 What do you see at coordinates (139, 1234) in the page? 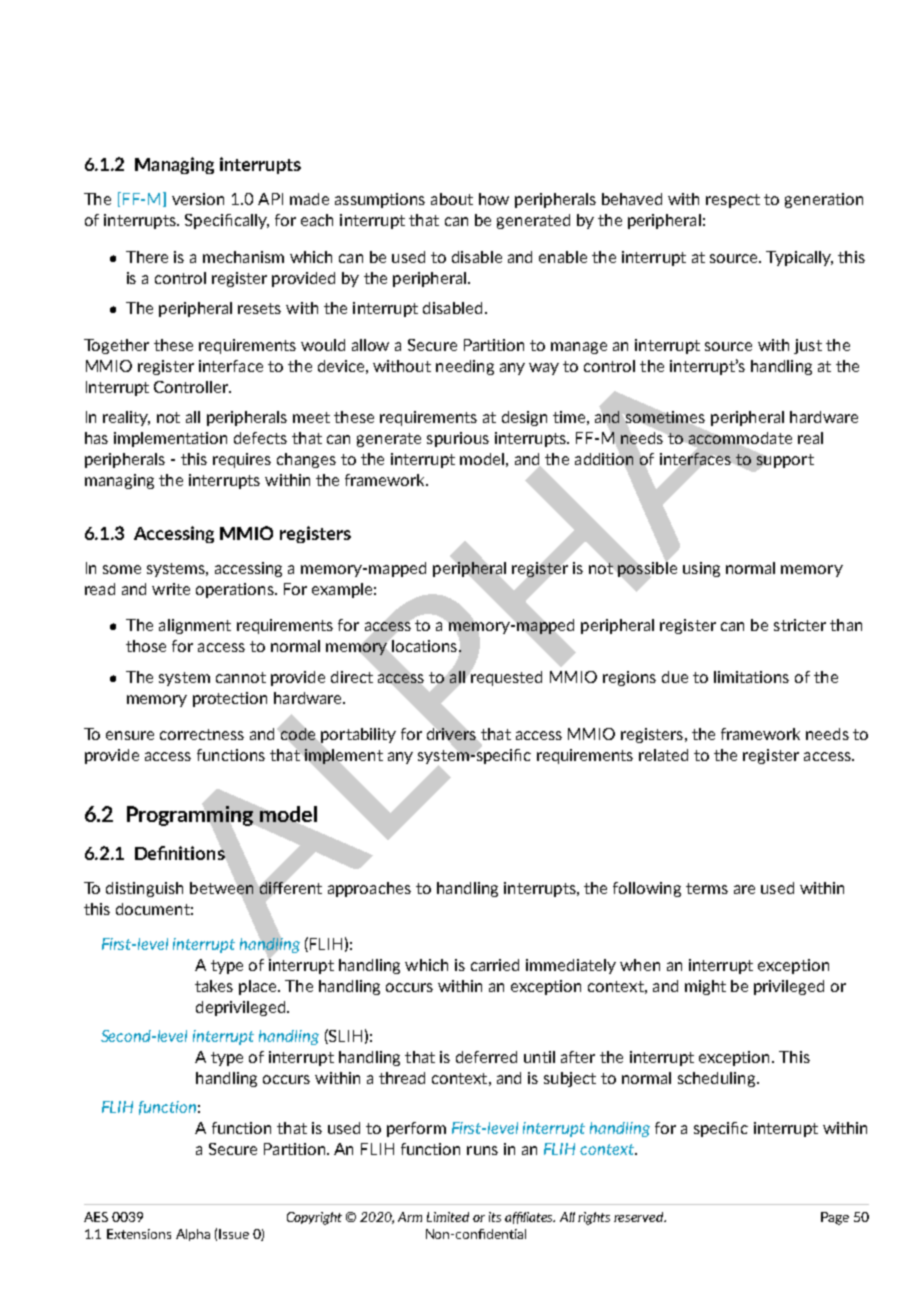
I see `Extensions` at bounding box center [139, 1234].
